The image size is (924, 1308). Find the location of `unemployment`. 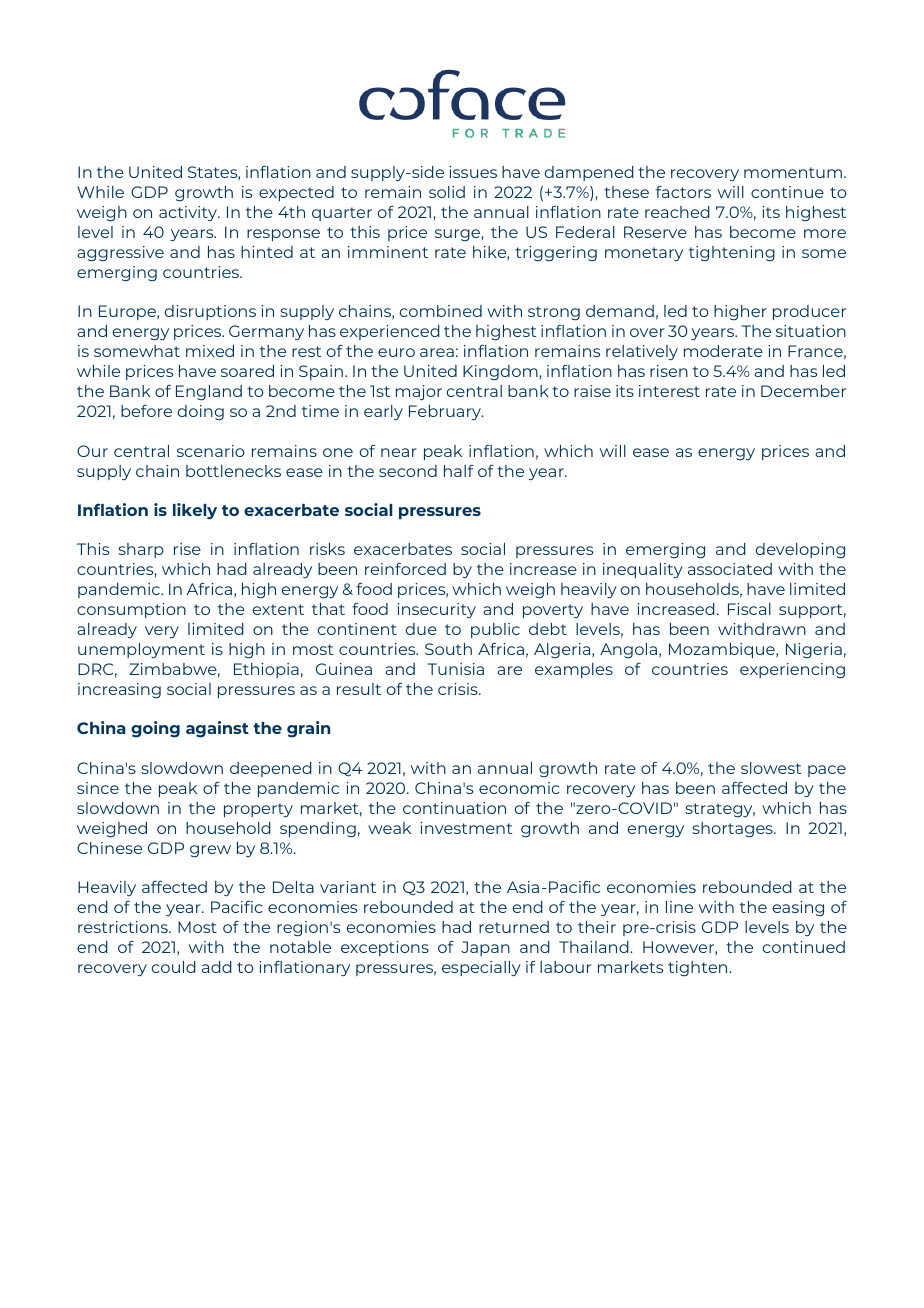

unemployment is located at coordinates (141, 650).
